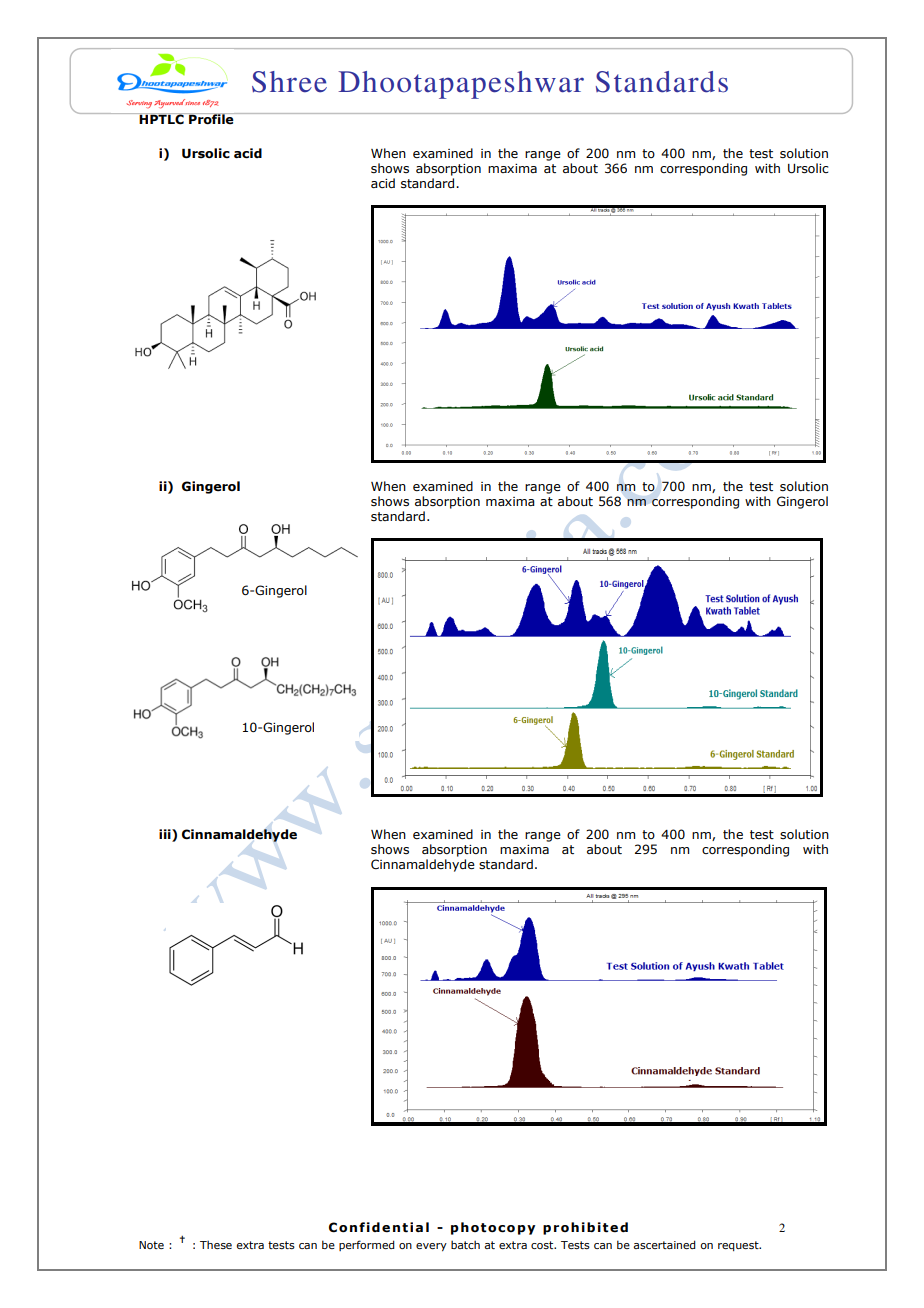 This image has width=924, height=1308. What do you see at coordinates (151, 1245) in the image?
I see `Note` at bounding box center [151, 1245].
